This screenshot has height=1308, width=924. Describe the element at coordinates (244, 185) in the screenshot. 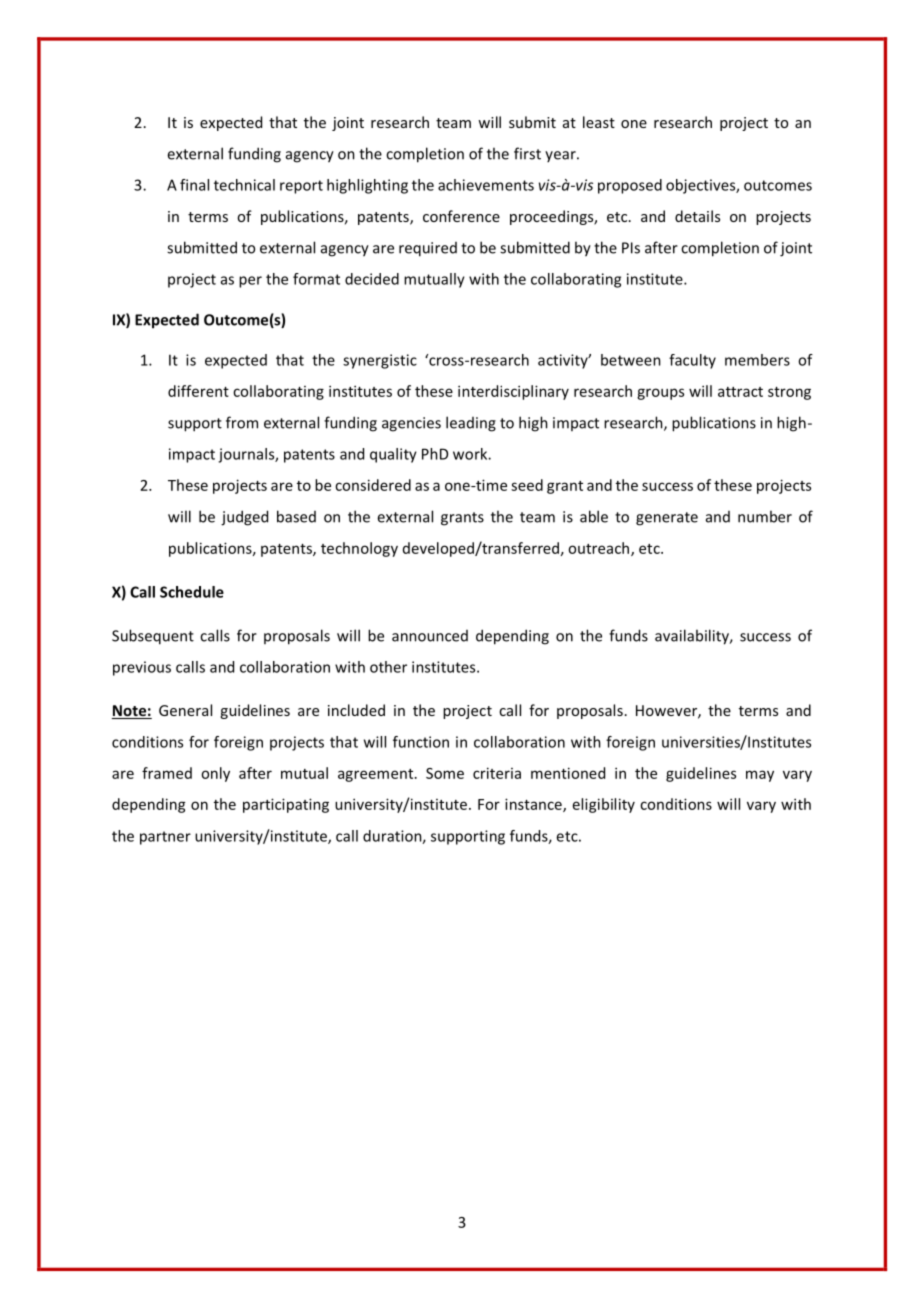

I see `technical` at that location.
